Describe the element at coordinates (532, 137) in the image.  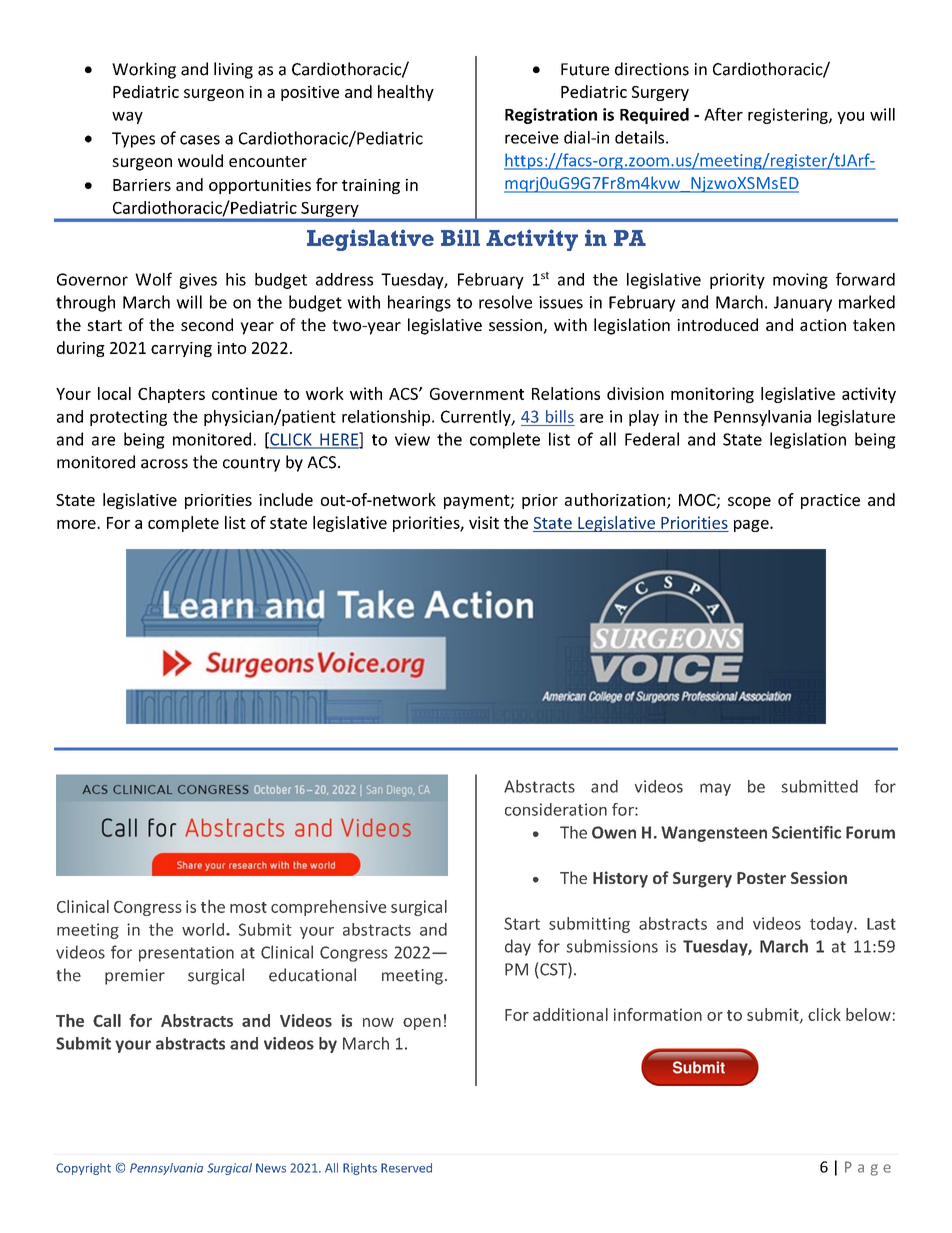
I see `receive` at that location.
